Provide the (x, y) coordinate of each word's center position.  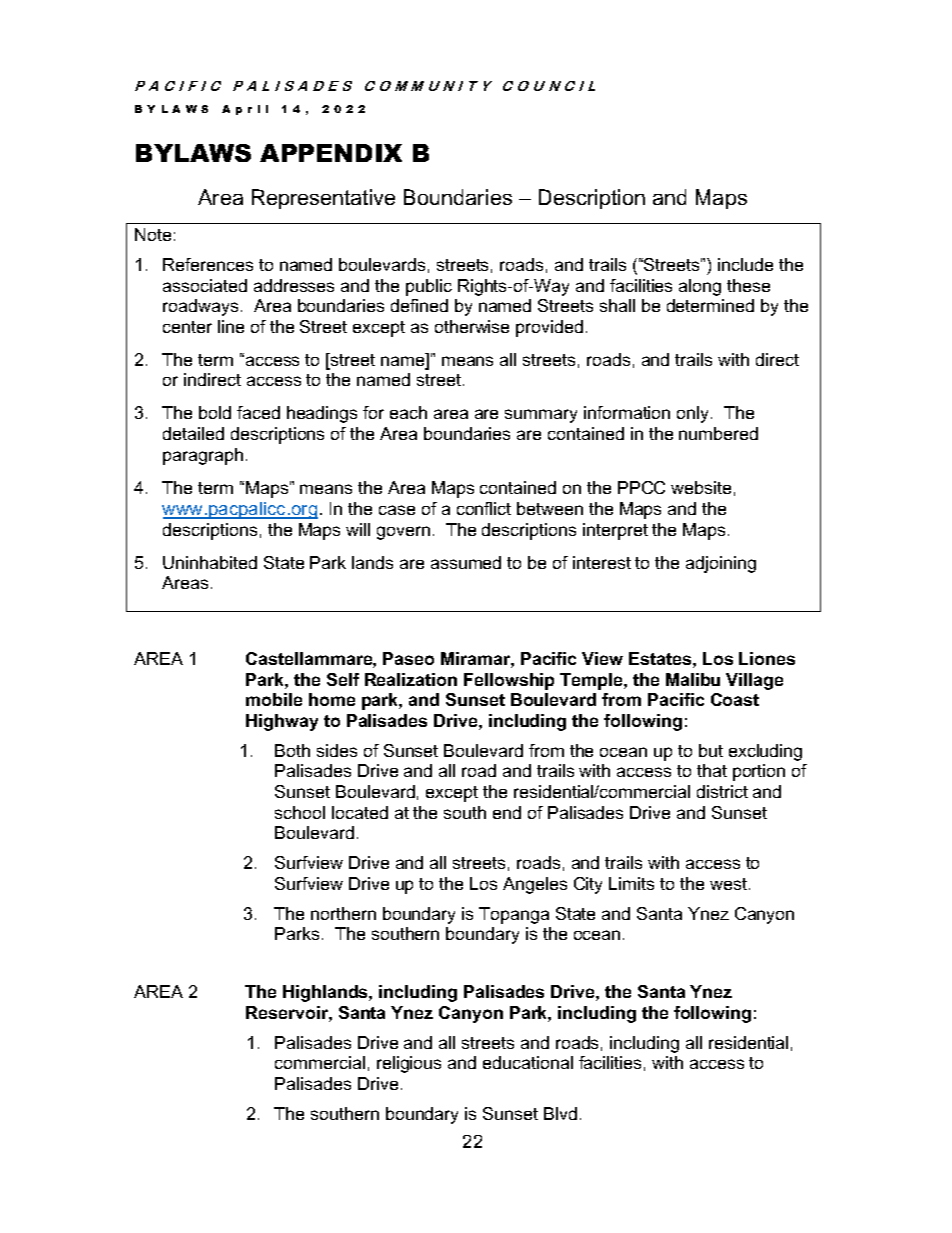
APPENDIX (331, 153)
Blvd (560, 1113)
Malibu (693, 679)
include (745, 264)
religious (409, 1064)
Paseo (408, 658)
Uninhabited (210, 562)
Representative (323, 199)
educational (528, 1062)
